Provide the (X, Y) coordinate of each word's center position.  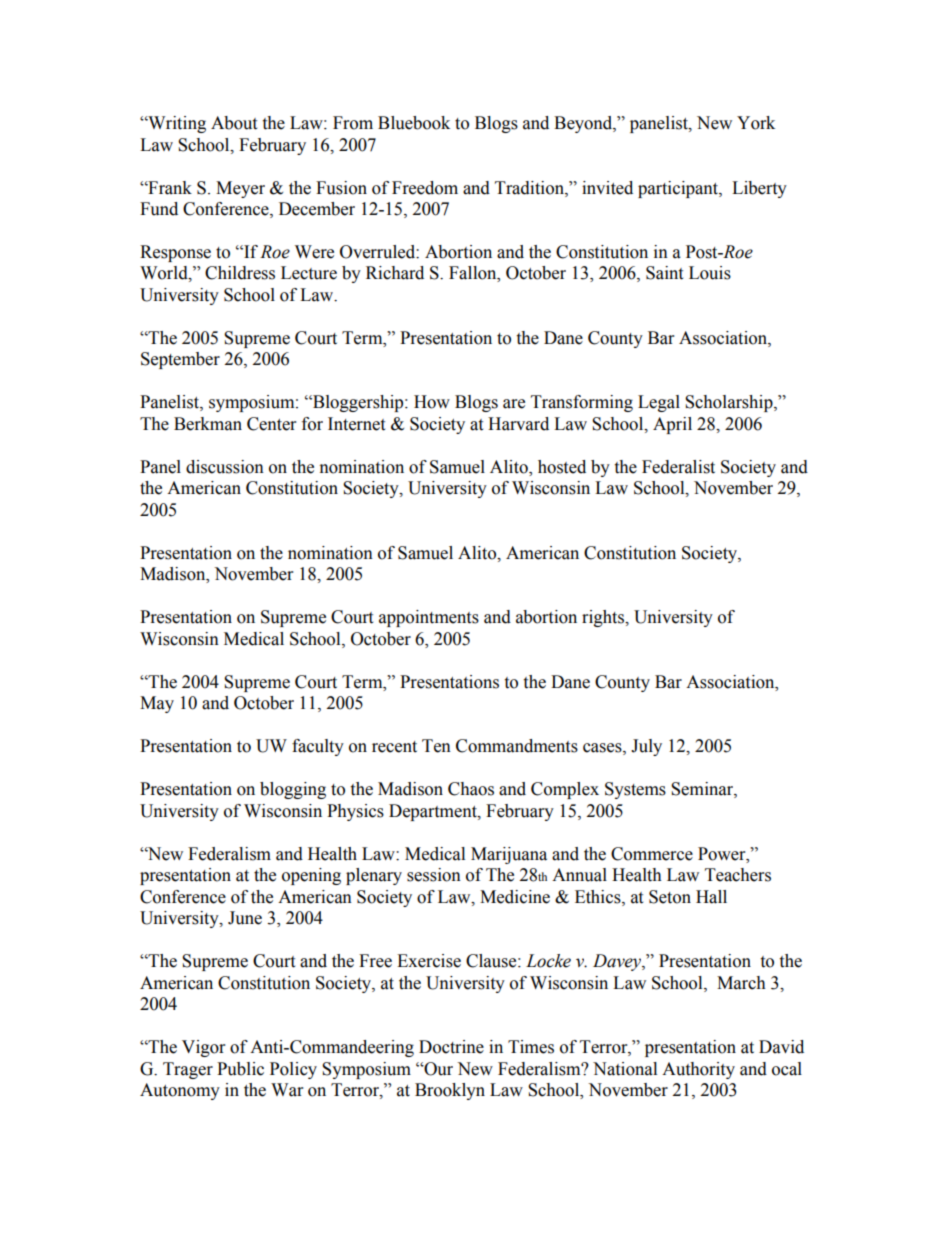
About (234, 123)
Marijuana (509, 855)
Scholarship (730, 403)
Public (240, 1069)
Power (723, 854)
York (756, 123)
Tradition (530, 188)
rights (604, 618)
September (180, 360)
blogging (293, 790)
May (157, 704)
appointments (429, 618)
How (432, 402)
